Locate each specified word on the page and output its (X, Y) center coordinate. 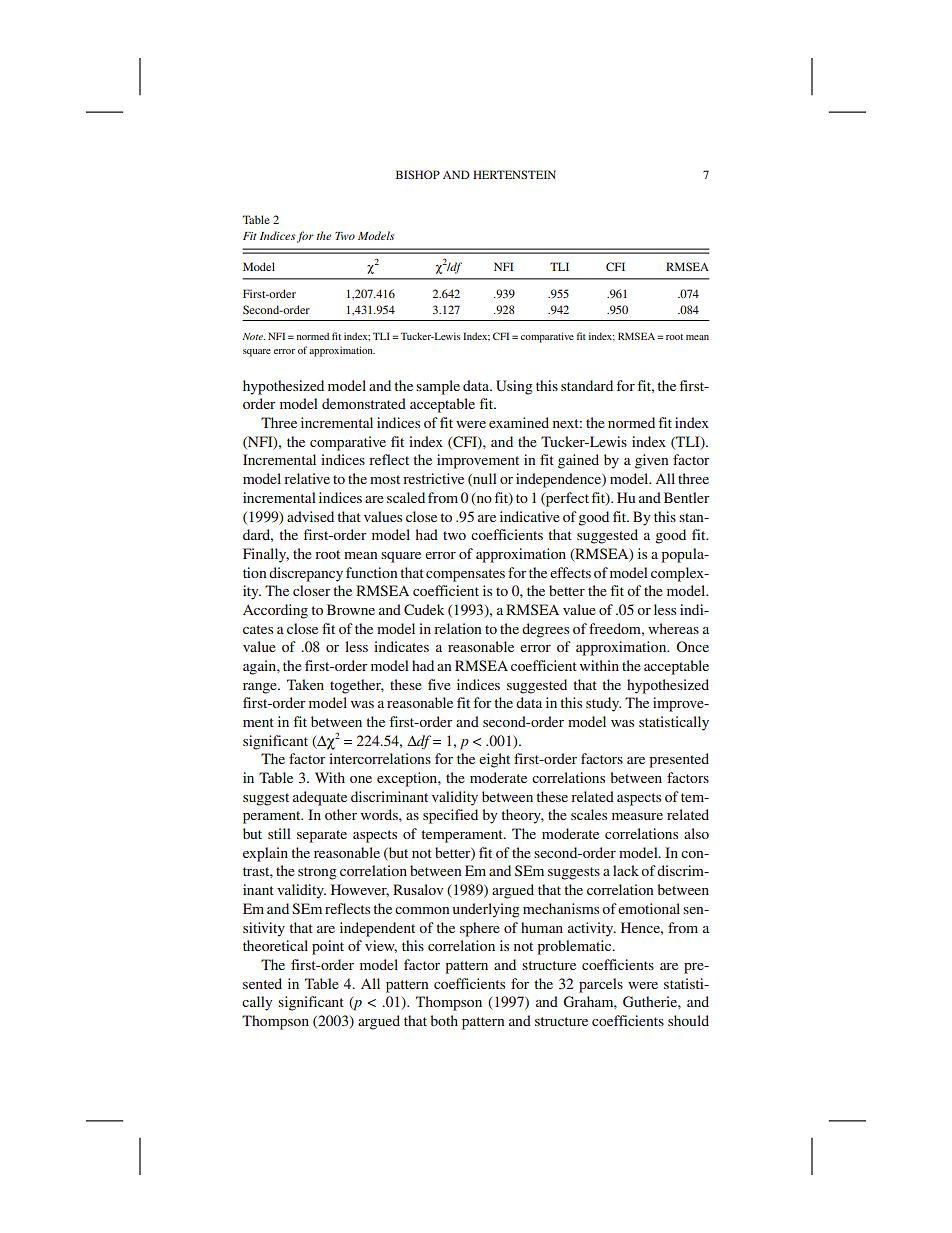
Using (514, 387)
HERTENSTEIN (514, 174)
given (651, 461)
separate (322, 836)
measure (637, 816)
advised (310, 516)
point (328, 947)
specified (450, 816)
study (603, 704)
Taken (305, 684)
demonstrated (364, 403)
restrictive (433, 478)
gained (578, 461)
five (439, 684)
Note (253, 336)
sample (438, 387)
